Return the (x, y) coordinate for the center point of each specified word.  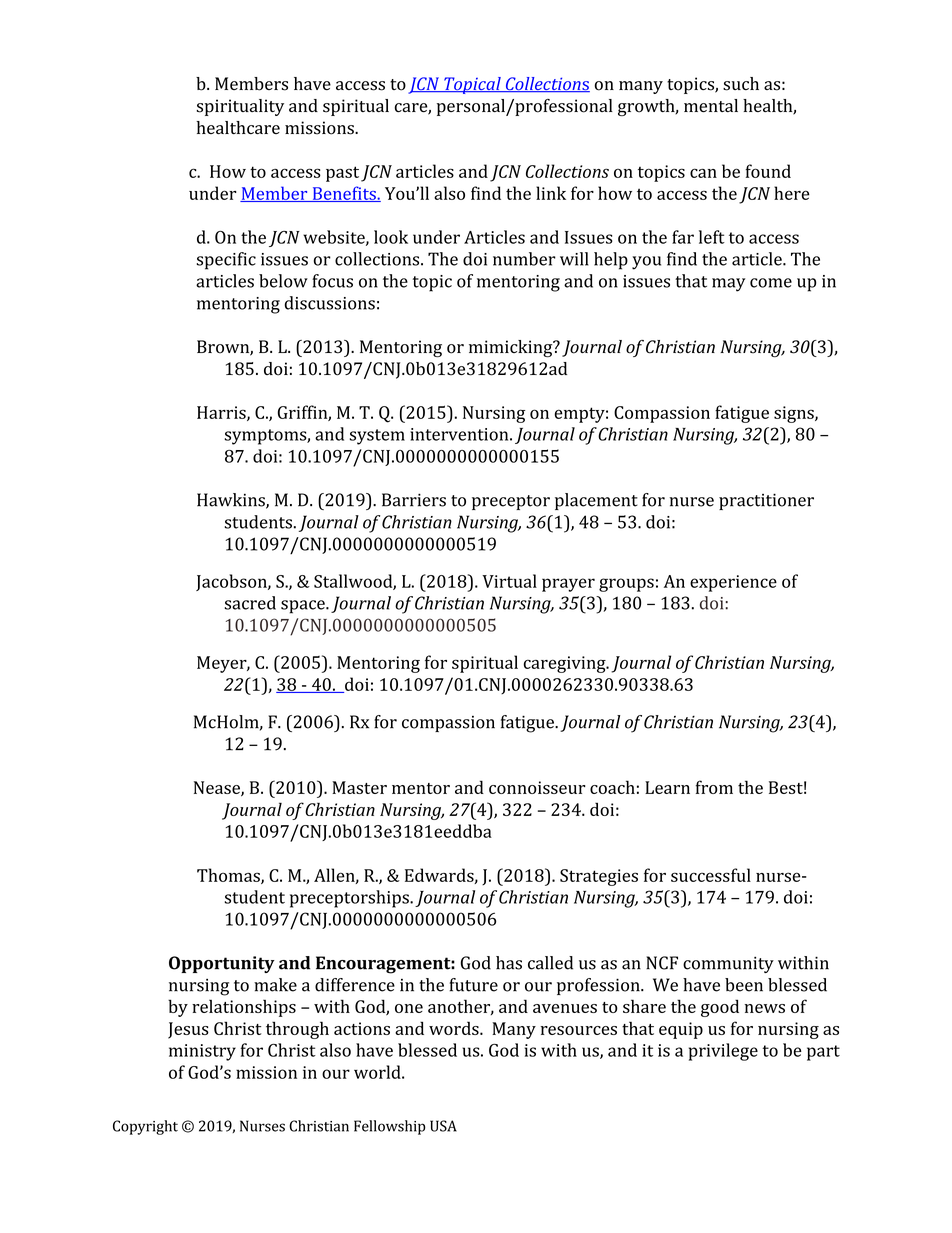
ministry (202, 1052)
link (551, 193)
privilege (723, 1052)
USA (443, 1126)
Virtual (509, 581)
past (342, 174)
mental (711, 106)
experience (733, 583)
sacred (250, 603)
